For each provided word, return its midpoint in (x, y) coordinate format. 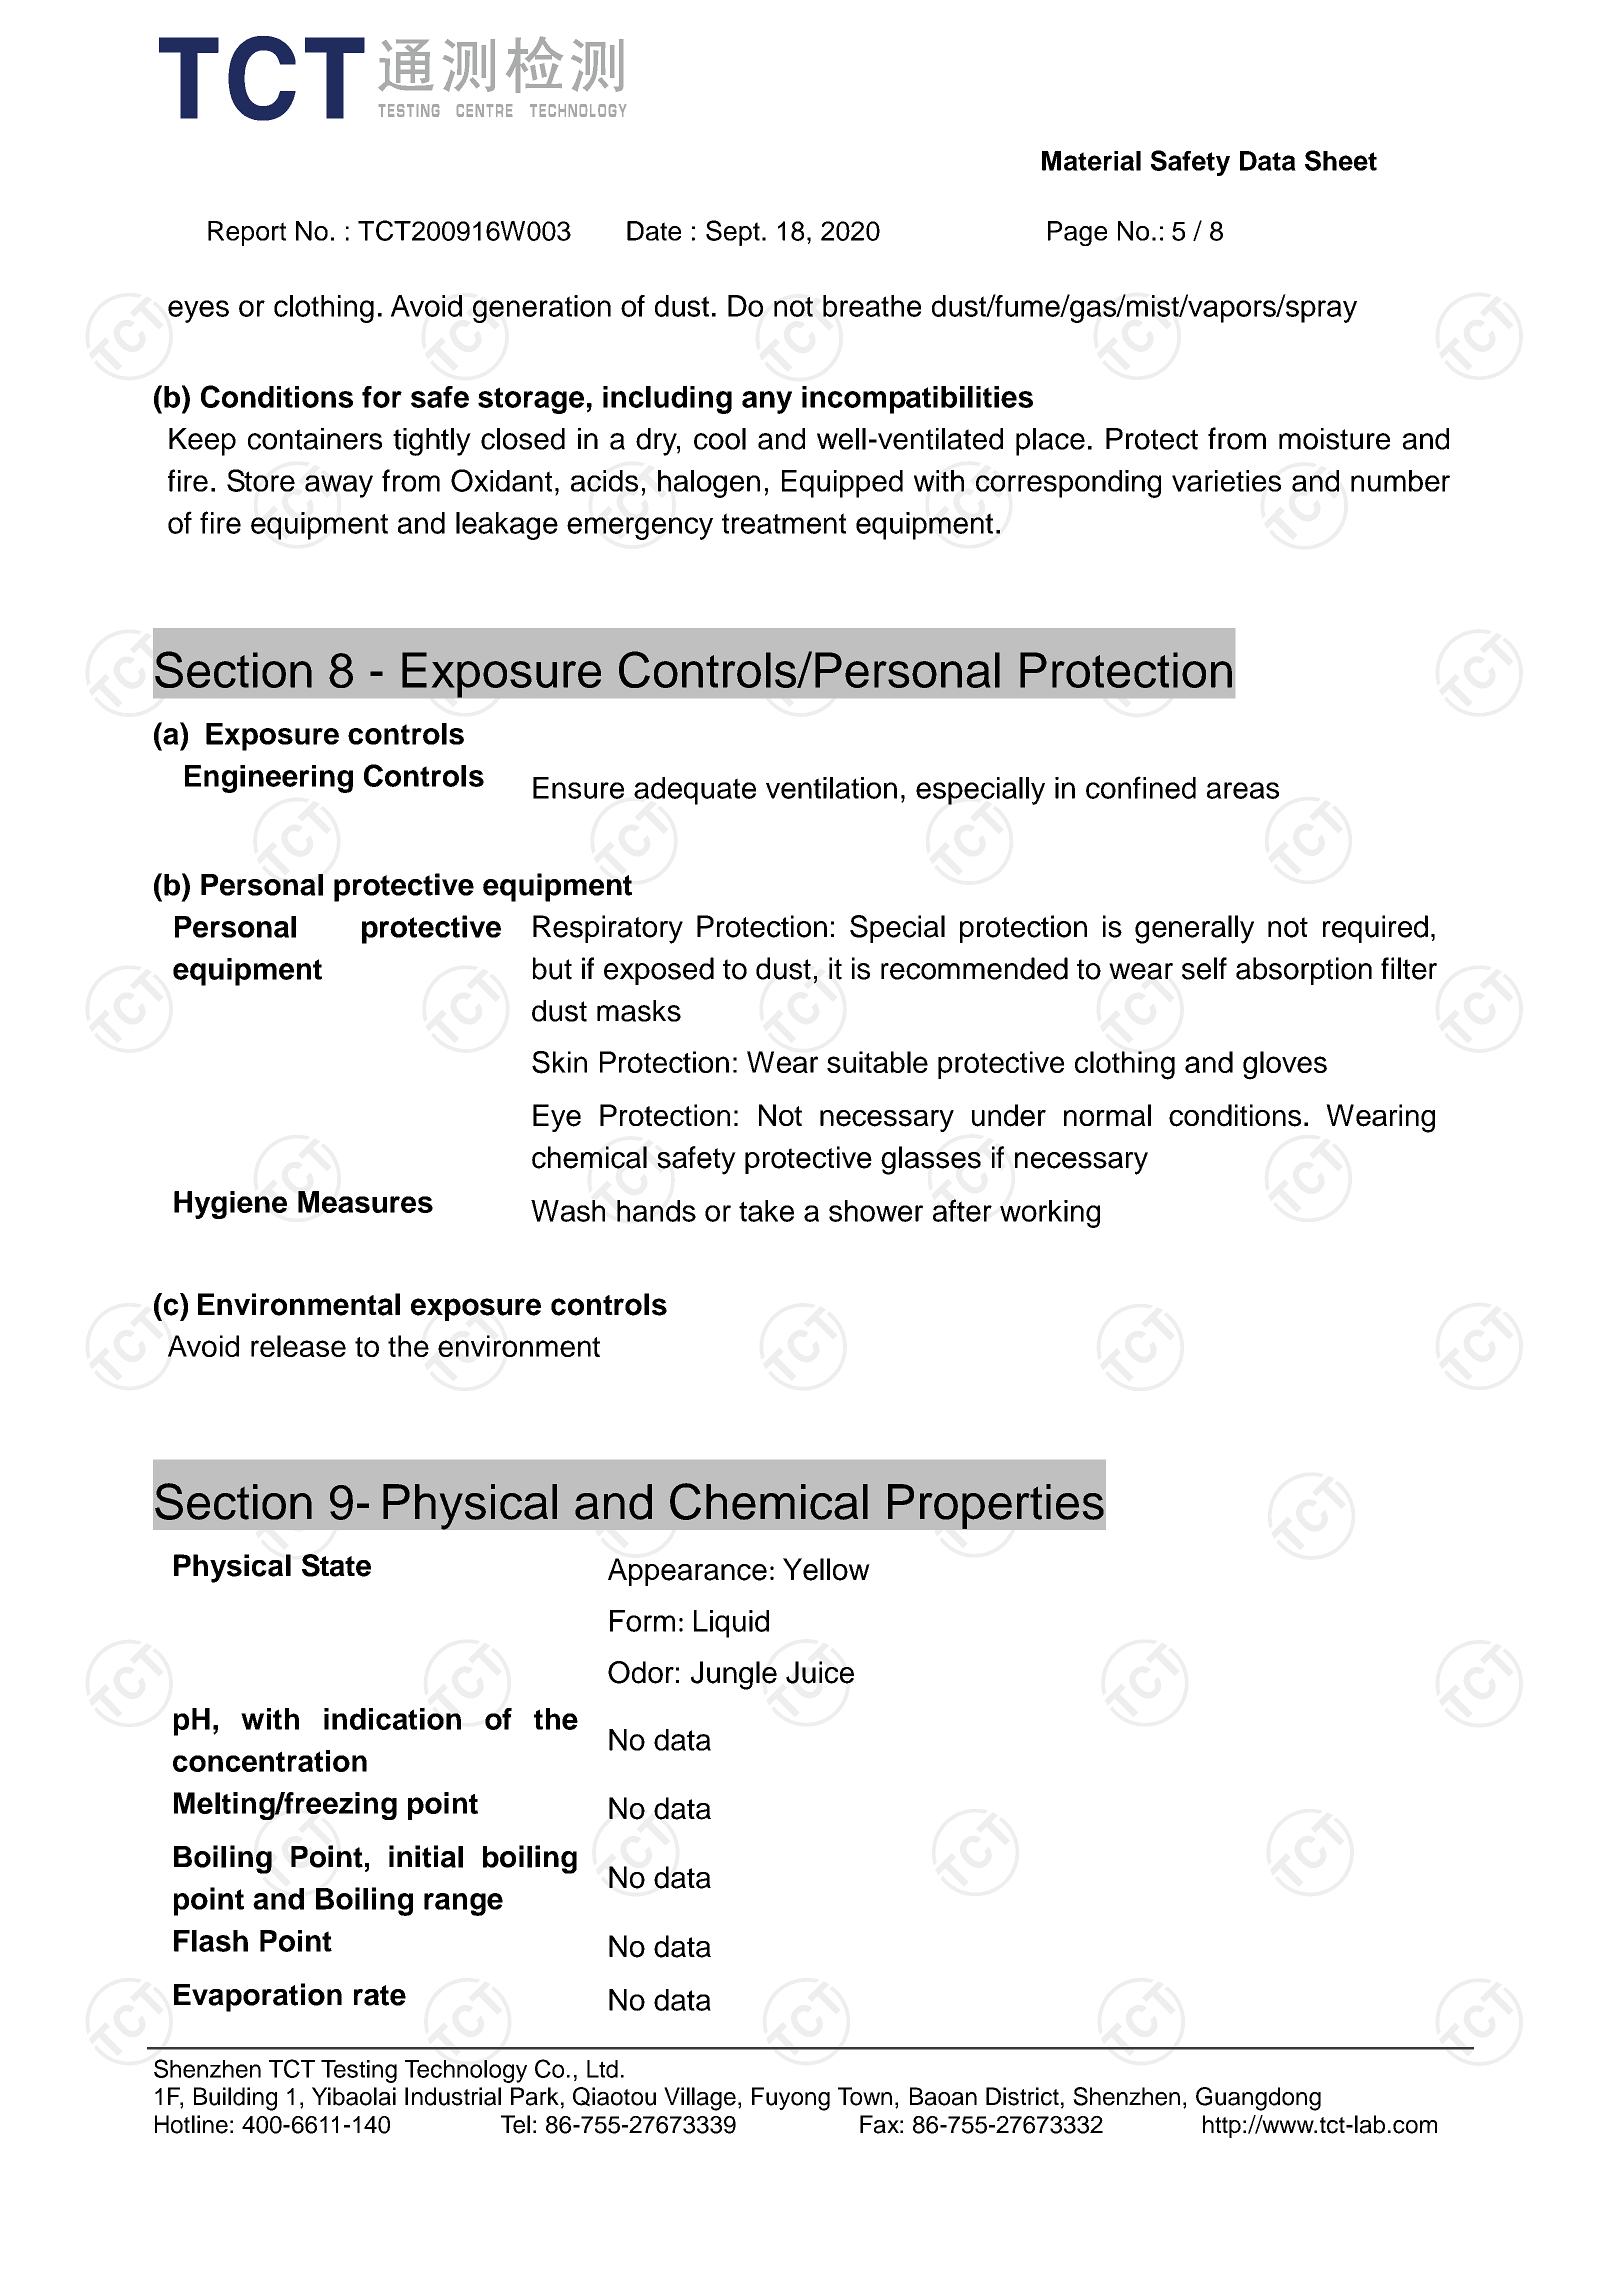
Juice (820, 1672)
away (339, 486)
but (552, 968)
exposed (659, 971)
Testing (359, 2071)
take (766, 1211)
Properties (996, 1506)
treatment (784, 523)
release (298, 1346)
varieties (1226, 481)
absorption (1304, 971)
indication (392, 1719)
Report (247, 233)
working (1050, 1214)
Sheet (1341, 160)
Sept (733, 233)
